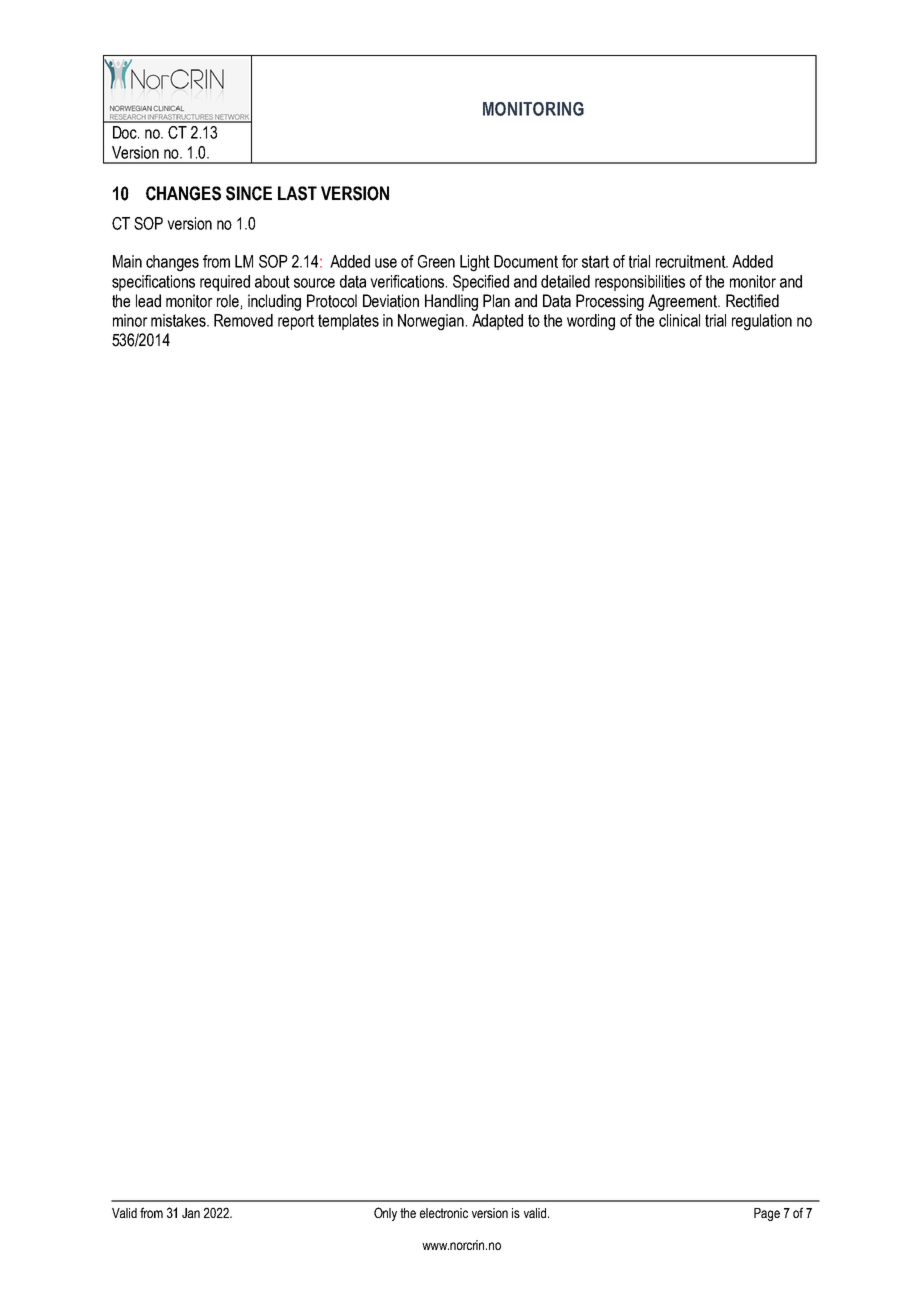  What do you see at coordinates (692, 261) in the document?
I see `recruitment` at bounding box center [692, 261].
